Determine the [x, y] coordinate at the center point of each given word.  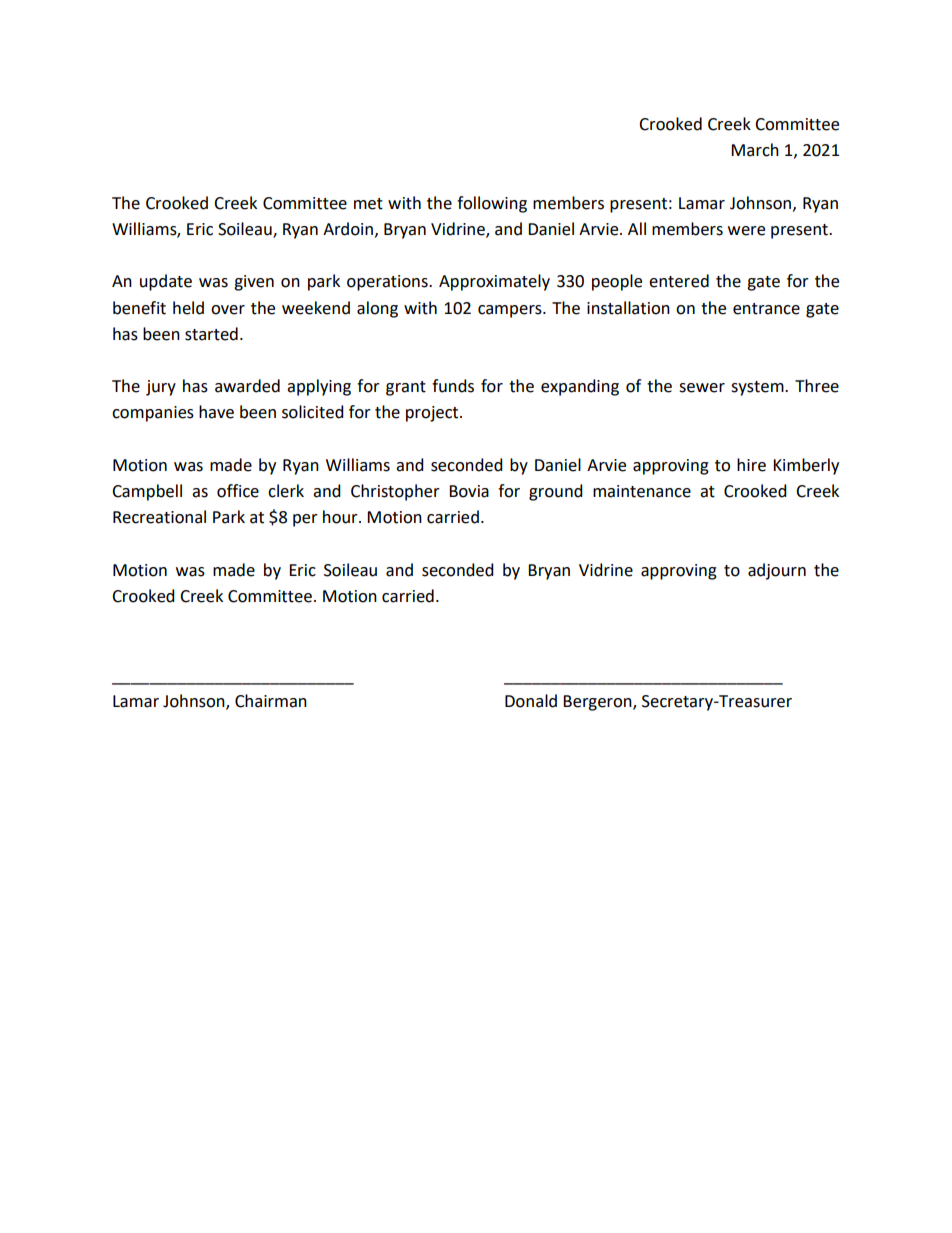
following [492, 204]
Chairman [271, 701]
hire [751, 465]
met [368, 204]
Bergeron [598, 703]
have [216, 412]
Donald [531, 701]
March [755, 150]
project [433, 414]
